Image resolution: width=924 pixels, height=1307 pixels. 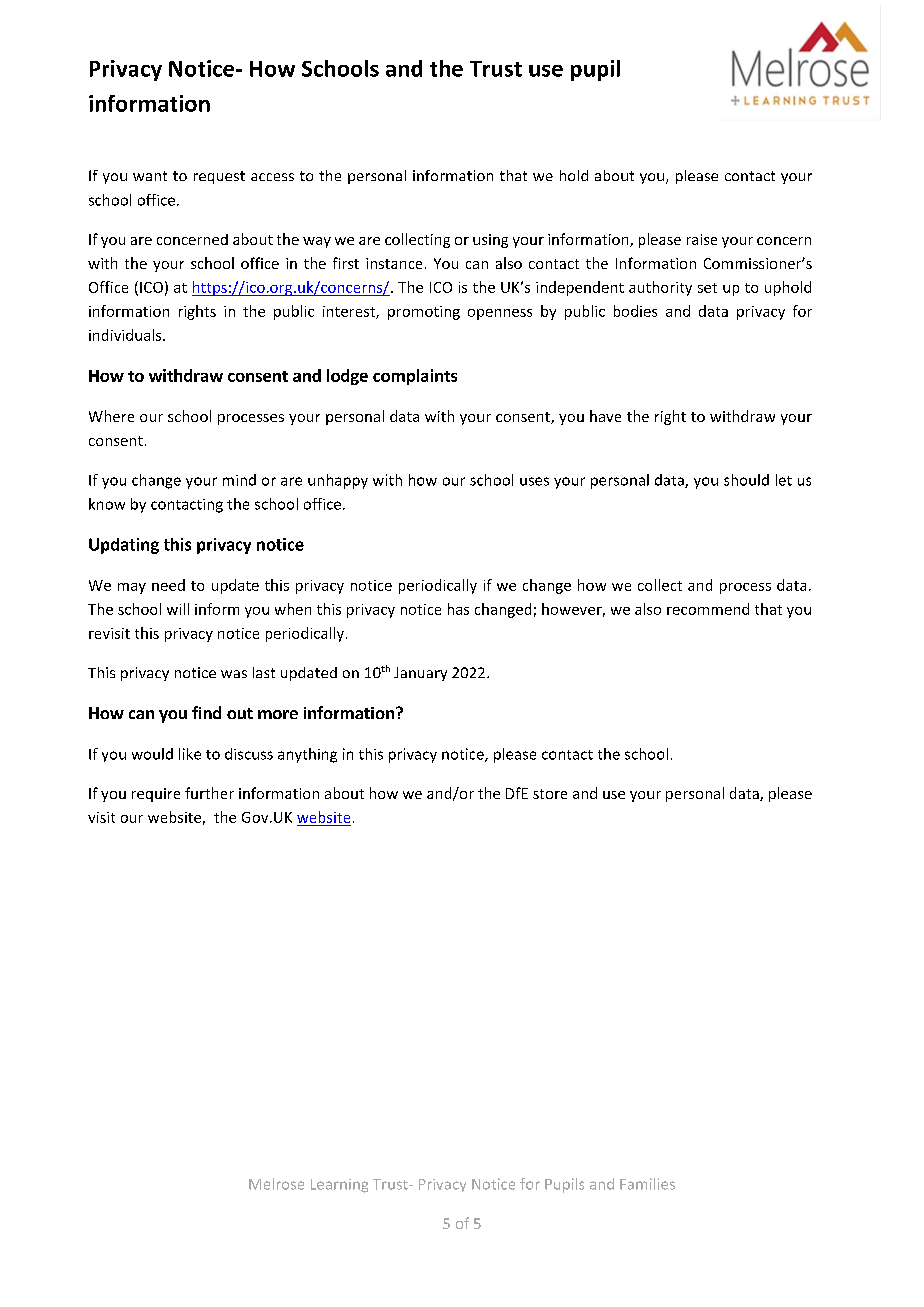 What do you see at coordinates (708, 609) in the image?
I see `recommend` at bounding box center [708, 609].
